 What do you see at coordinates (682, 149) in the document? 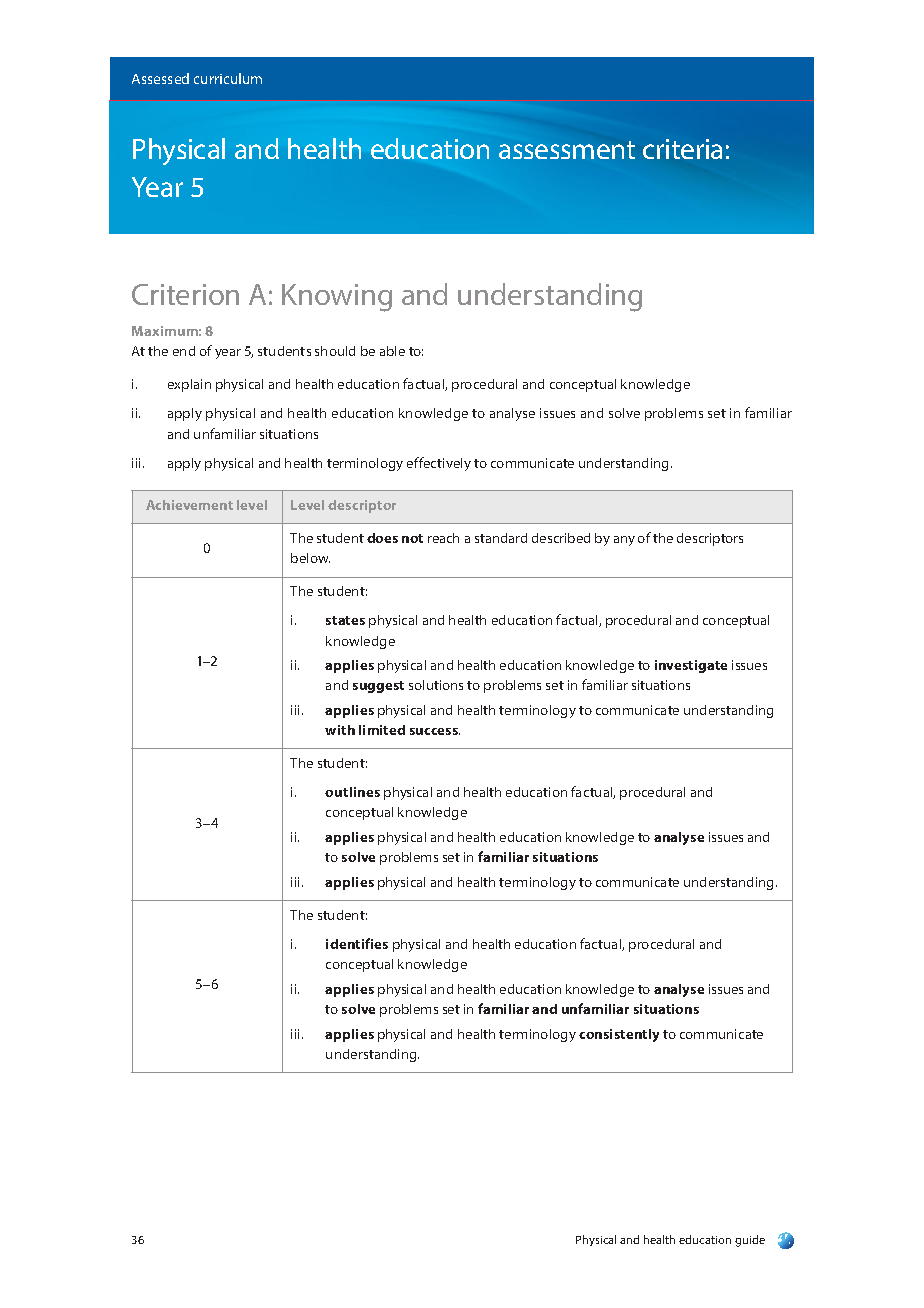
I see `criteria` at bounding box center [682, 149].
